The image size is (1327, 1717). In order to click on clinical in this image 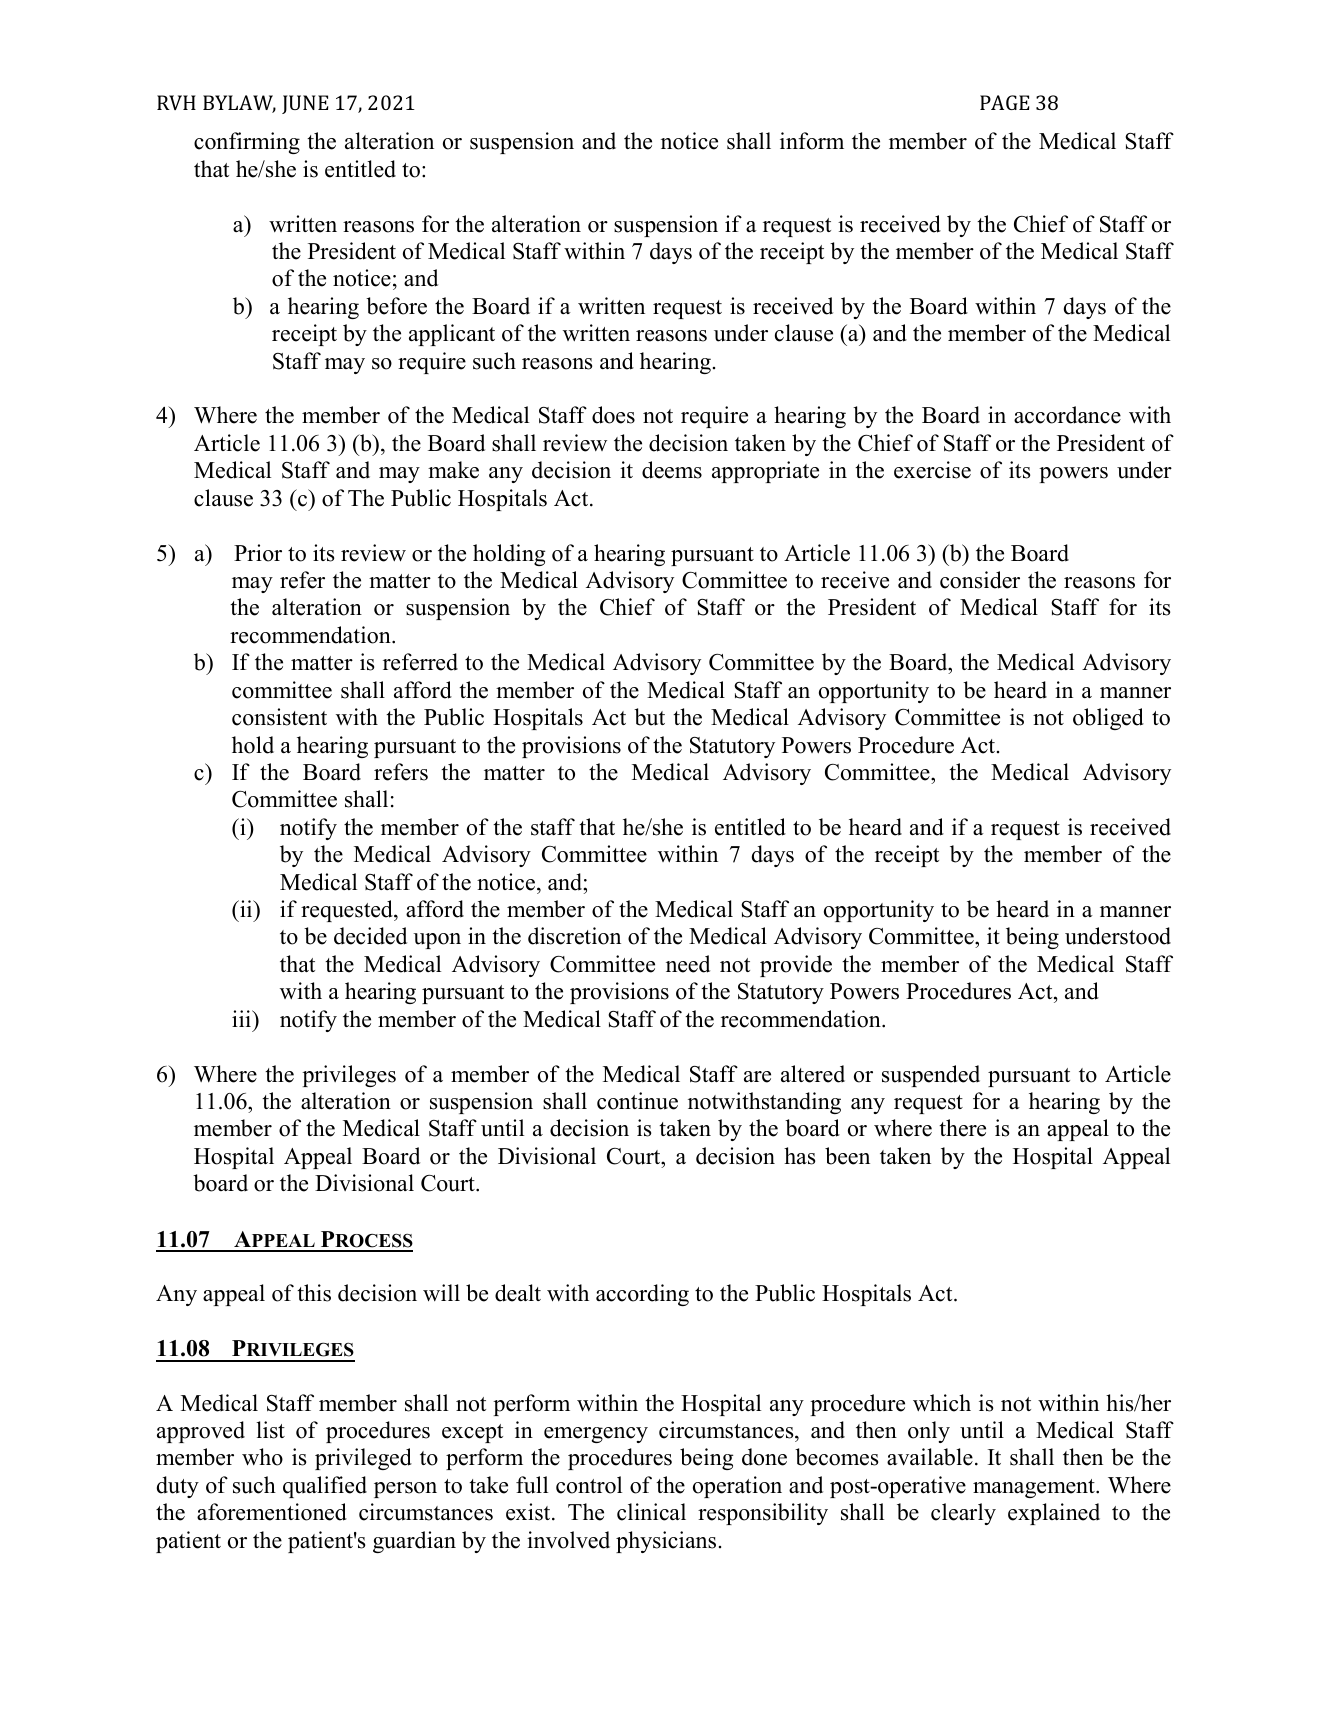, I will do `click(651, 1512)`.
